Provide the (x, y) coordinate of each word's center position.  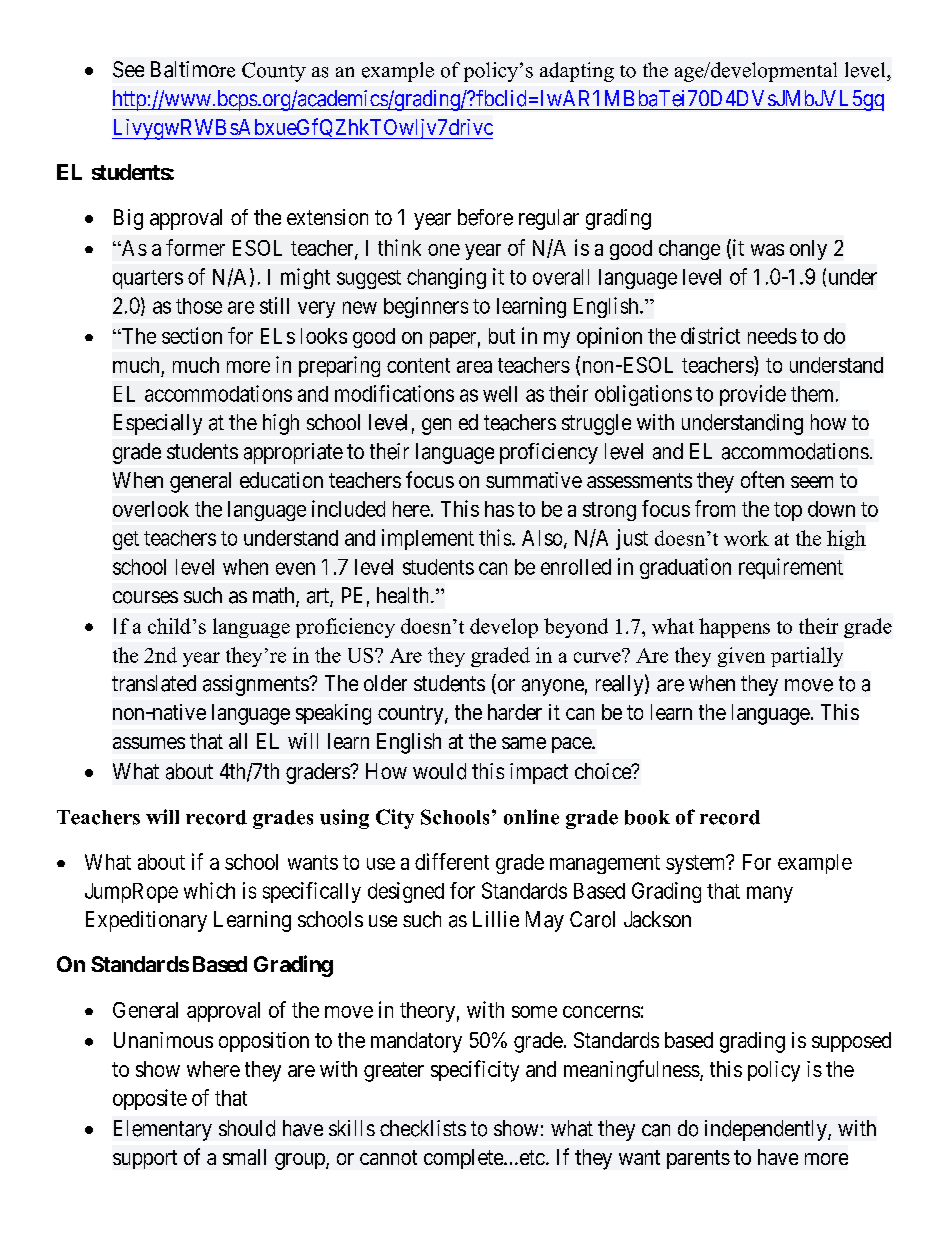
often (762, 479)
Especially (158, 424)
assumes (149, 743)
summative (534, 480)
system (697, 864)
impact (539, 773)
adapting (577, 72)
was (767, 250)
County (274, 72)
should (247, 1128)
